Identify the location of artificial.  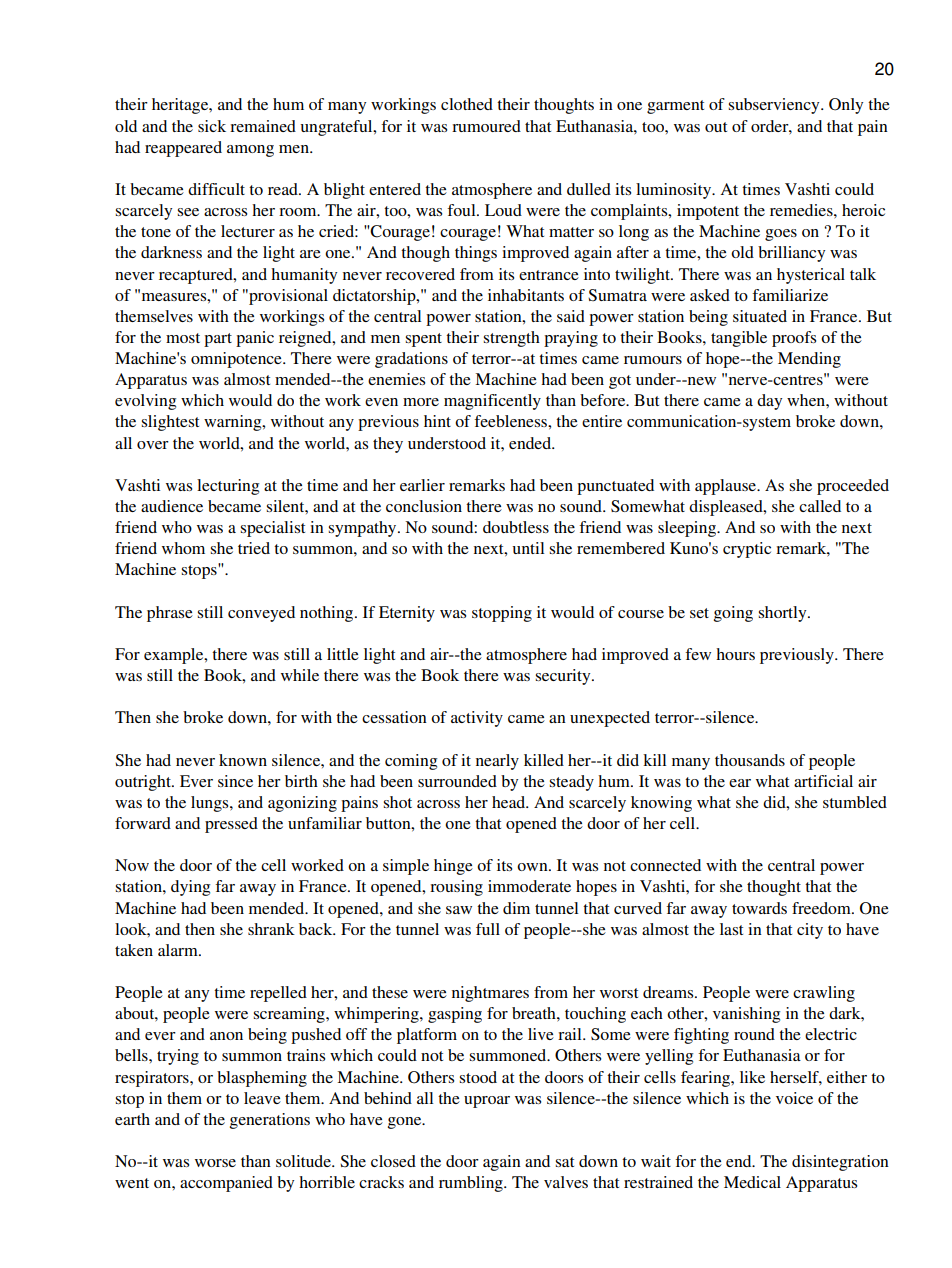
(823, 781).
